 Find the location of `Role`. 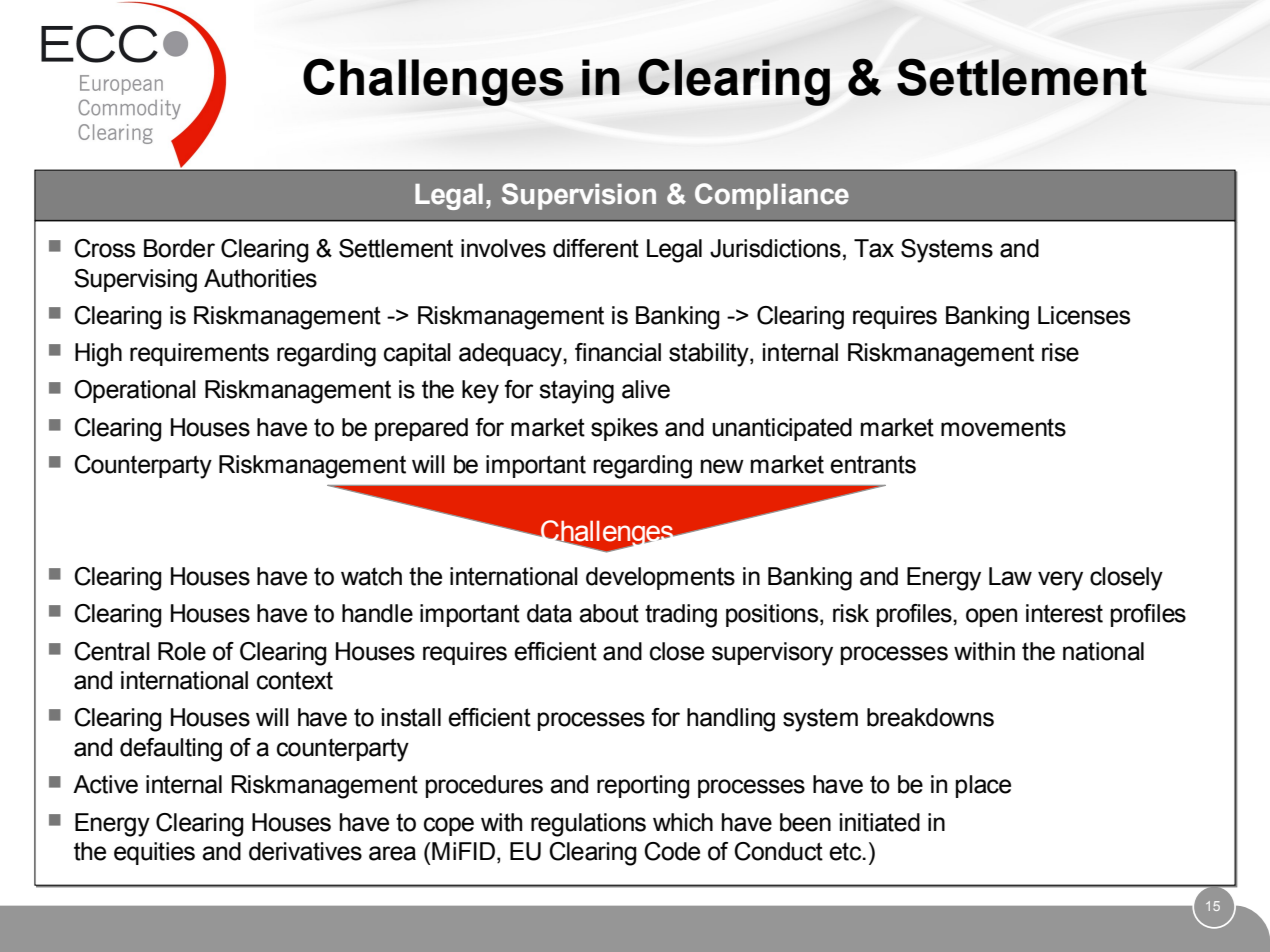

Role is located at coordinates (182, 651).
